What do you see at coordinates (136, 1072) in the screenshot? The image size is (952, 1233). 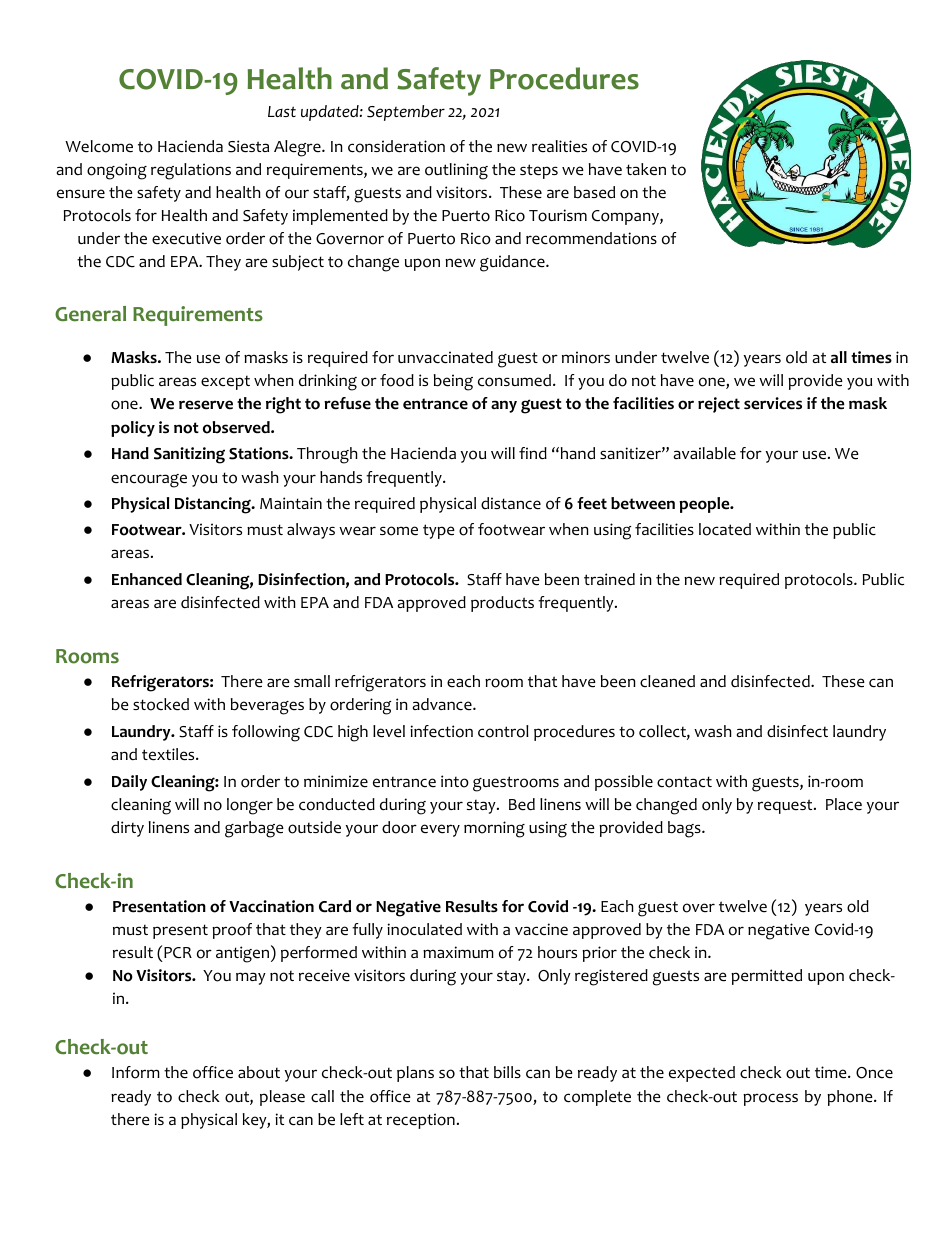 I see `Inform` at bounding box center [136, 1072].
